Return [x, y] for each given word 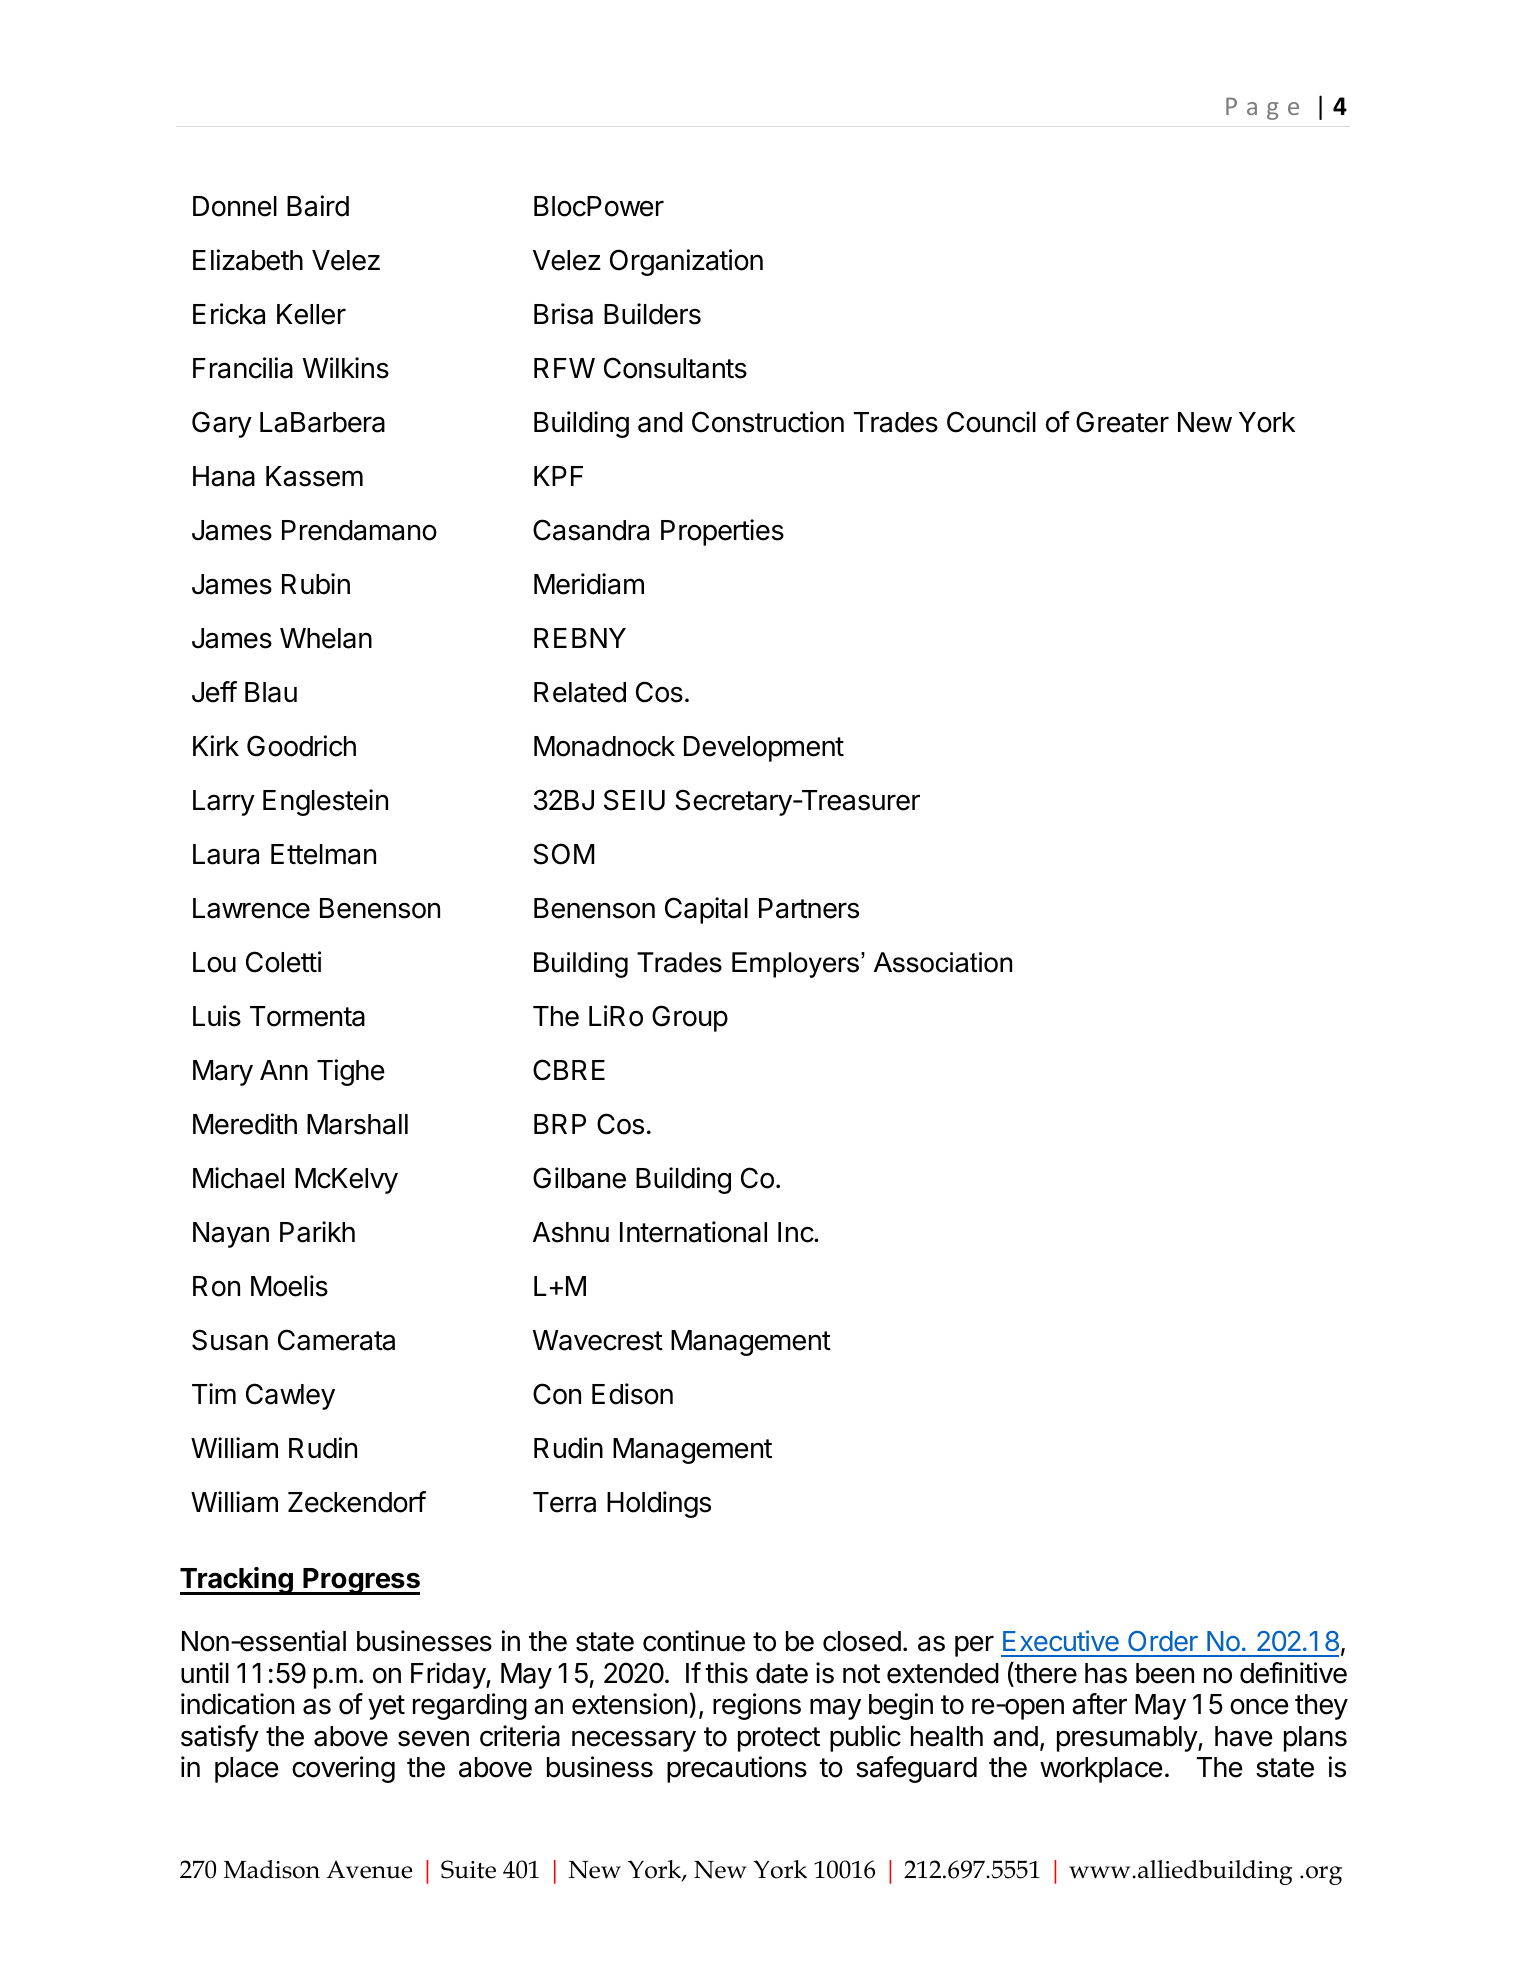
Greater [1122, 422]
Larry [224, 803]
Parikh [317, 1232]
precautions [737, 1769]
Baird [318, 206]
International [693, 1232]
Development [764, 749]
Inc [796, 1232]
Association [943, 962]
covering [343, 1769]
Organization [686, 262]
